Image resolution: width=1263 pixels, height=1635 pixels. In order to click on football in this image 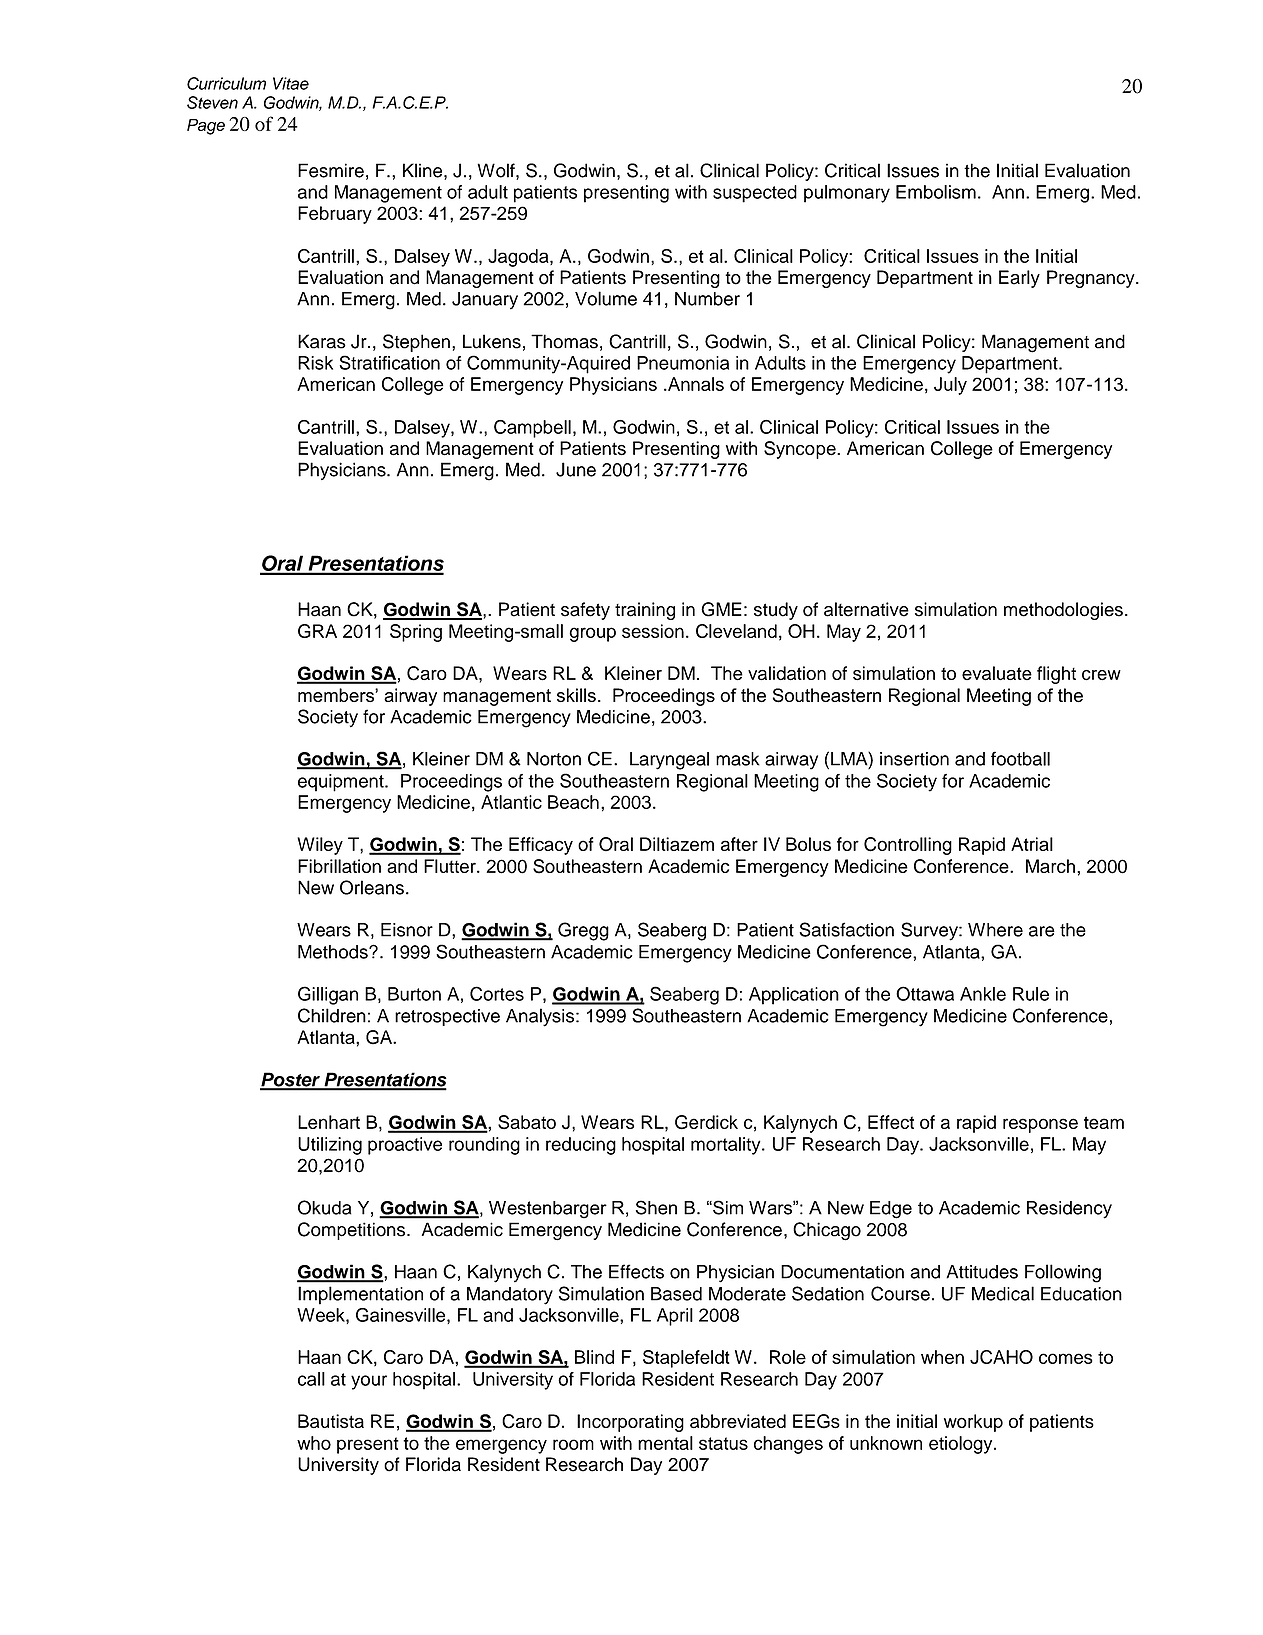, I will do `click(1020, 758)`.
